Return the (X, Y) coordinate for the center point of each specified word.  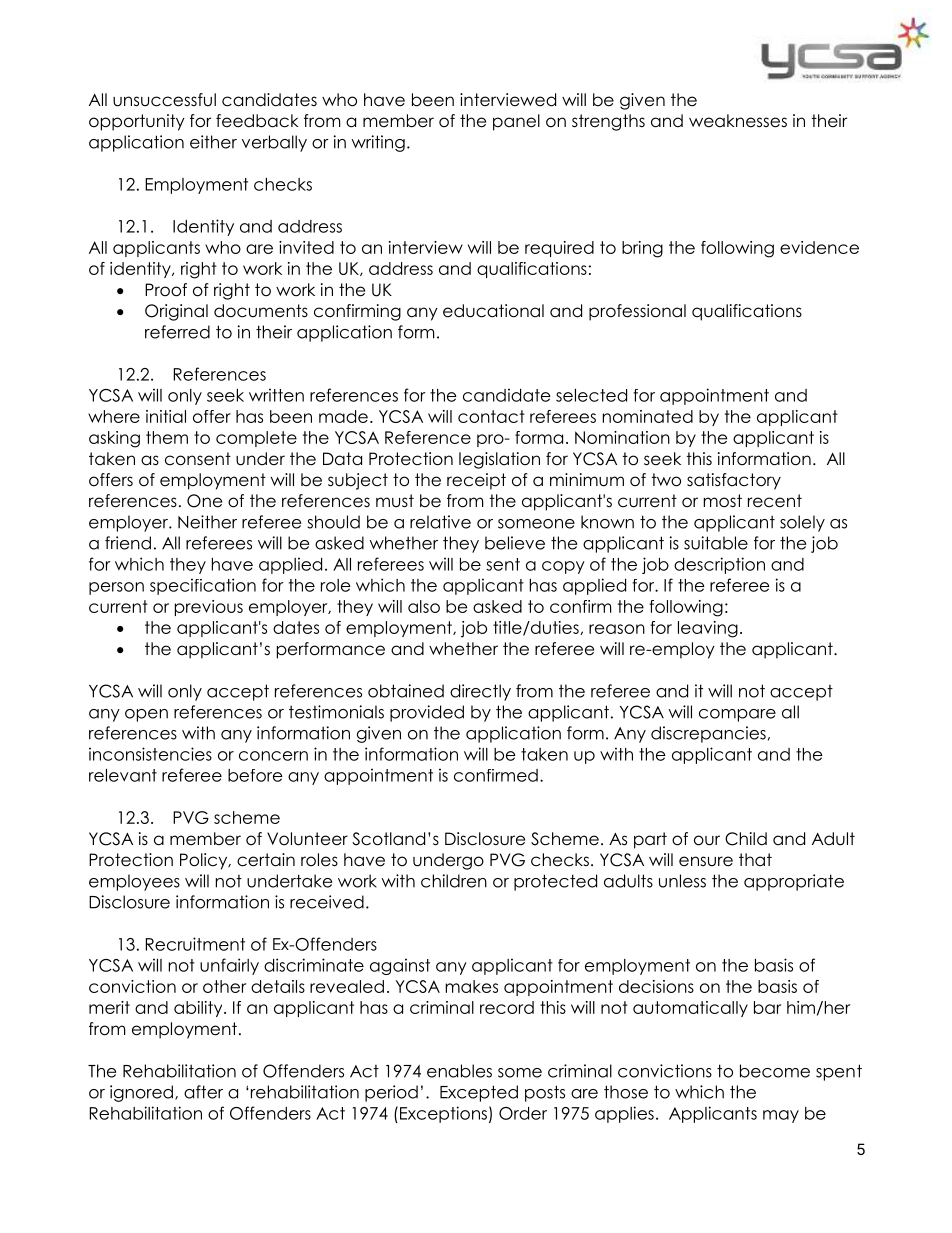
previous (209, 608)
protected (555, 882)
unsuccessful (164, 100)
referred (177, 332)
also (424, 606)
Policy (205, 861)
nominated (648, 416)
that (755, 859)
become (775, 1071)
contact (491, 416)
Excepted (479, 1093)
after (203, 1092)
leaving (708, 629)
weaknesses (738, 121)
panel (516, 122)
